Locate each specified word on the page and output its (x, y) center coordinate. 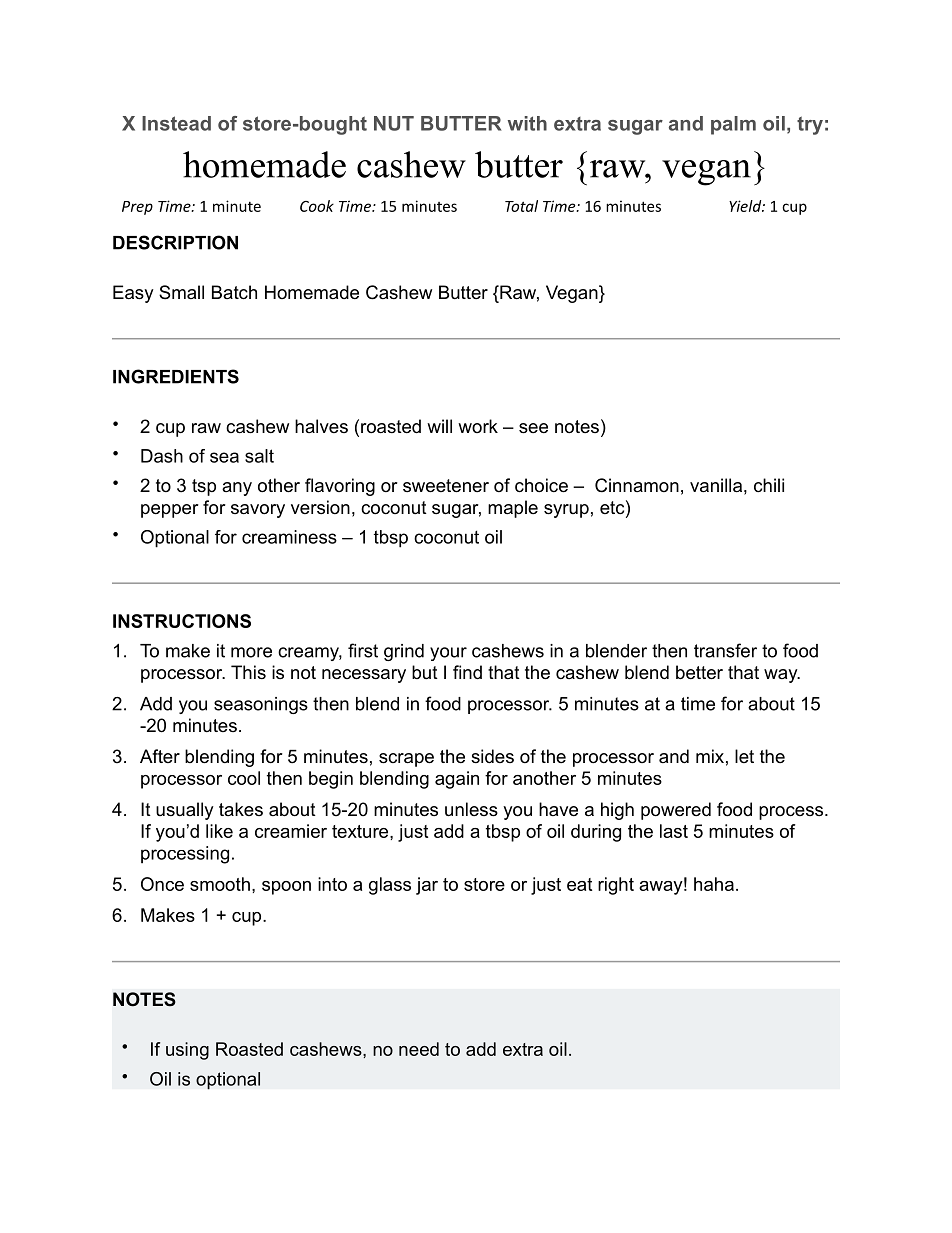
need (419, 1049)
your (448, 654)
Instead (176, 123)
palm (733, 125)
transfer (725, 650)
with (527, 123)
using (187, 1051)
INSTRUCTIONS (182, 621)
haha (714, 884)
